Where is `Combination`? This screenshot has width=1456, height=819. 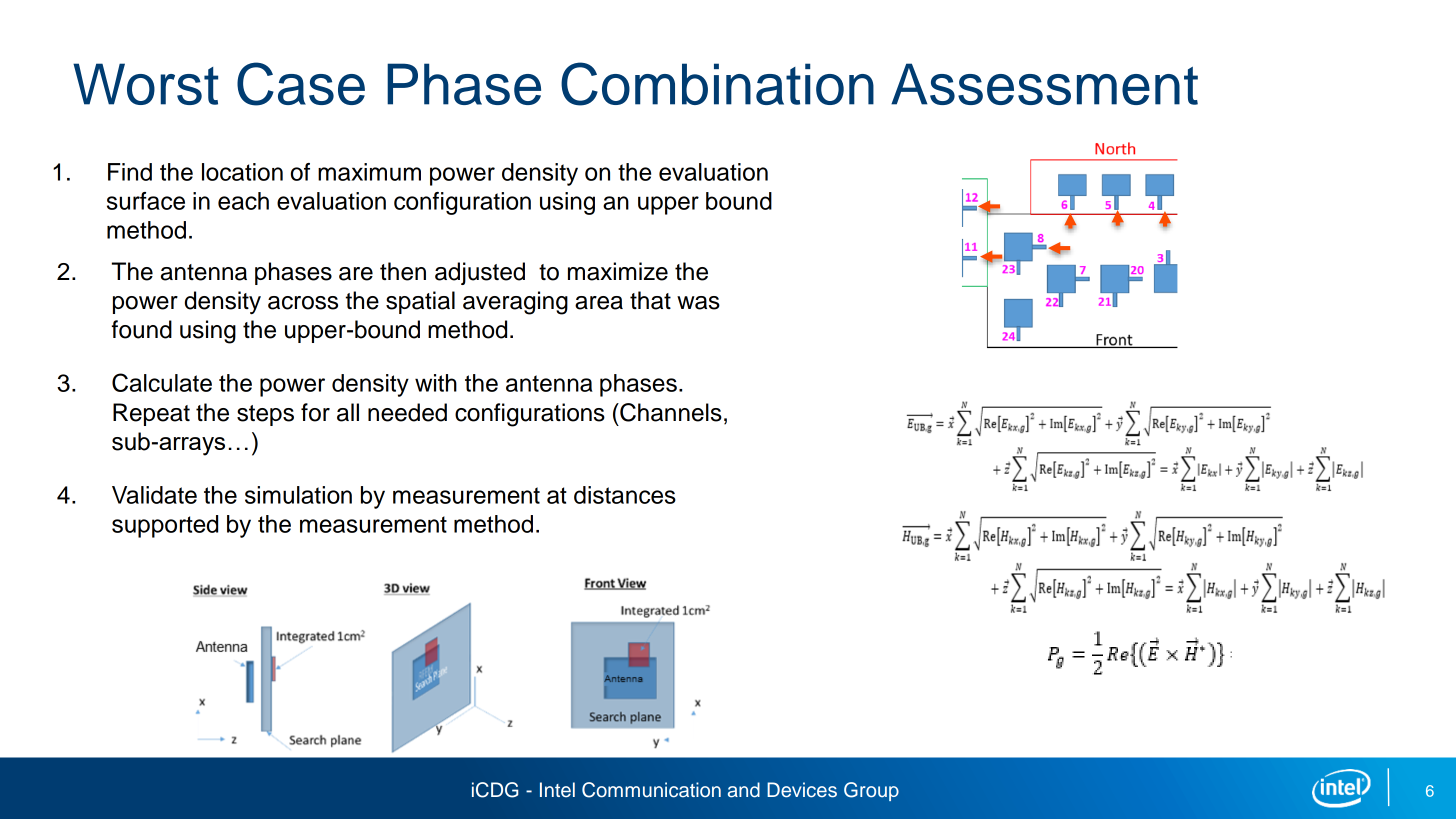 Combination is located at coordinates (717, 84).
